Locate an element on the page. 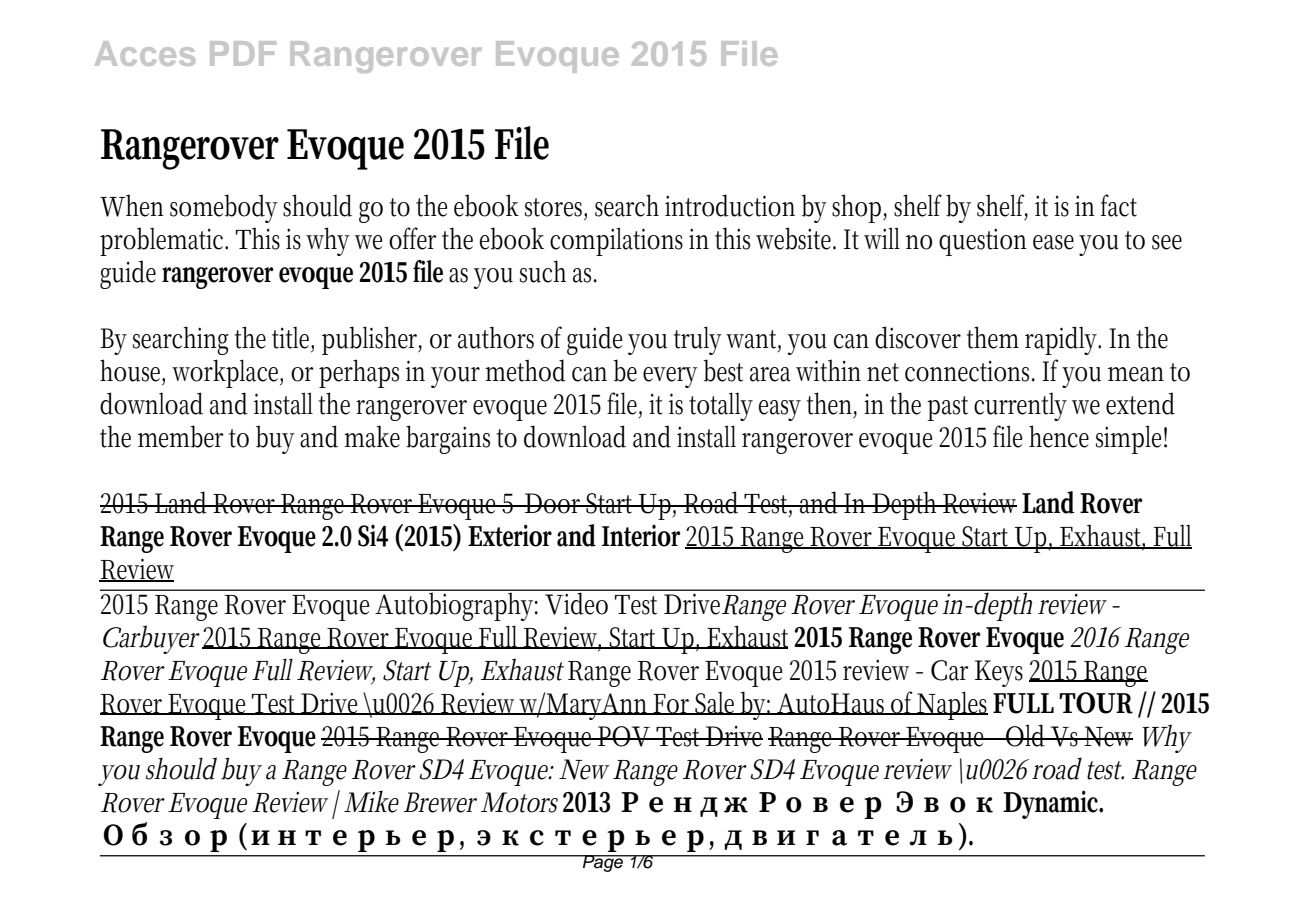 This document has height=924, width=1311. fact is located at coordinates (1119, 205).
